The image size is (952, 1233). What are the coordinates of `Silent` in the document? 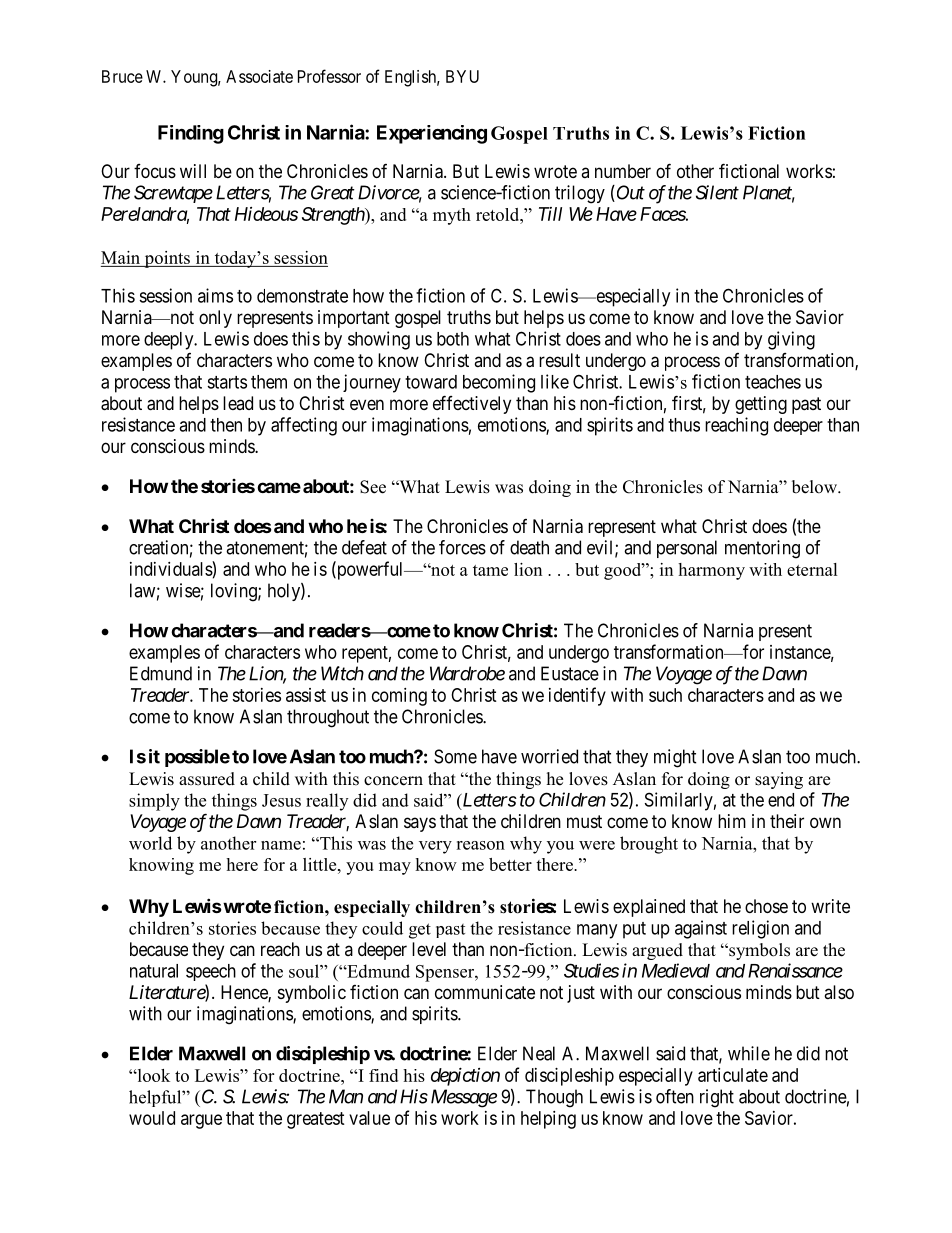 It's located at (717, 192).
